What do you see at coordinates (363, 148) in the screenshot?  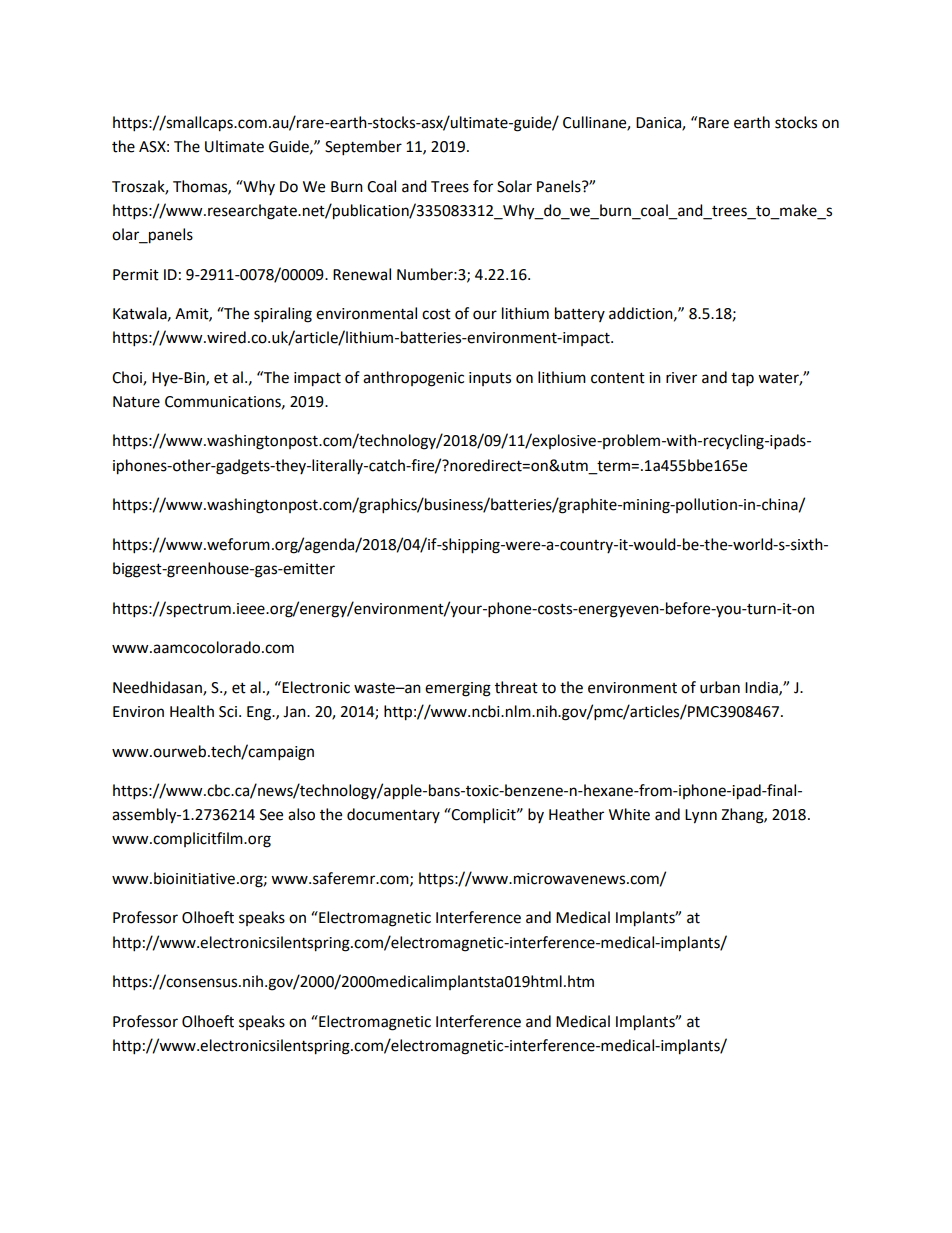 I see `September` at bounding box center [363, 148].
